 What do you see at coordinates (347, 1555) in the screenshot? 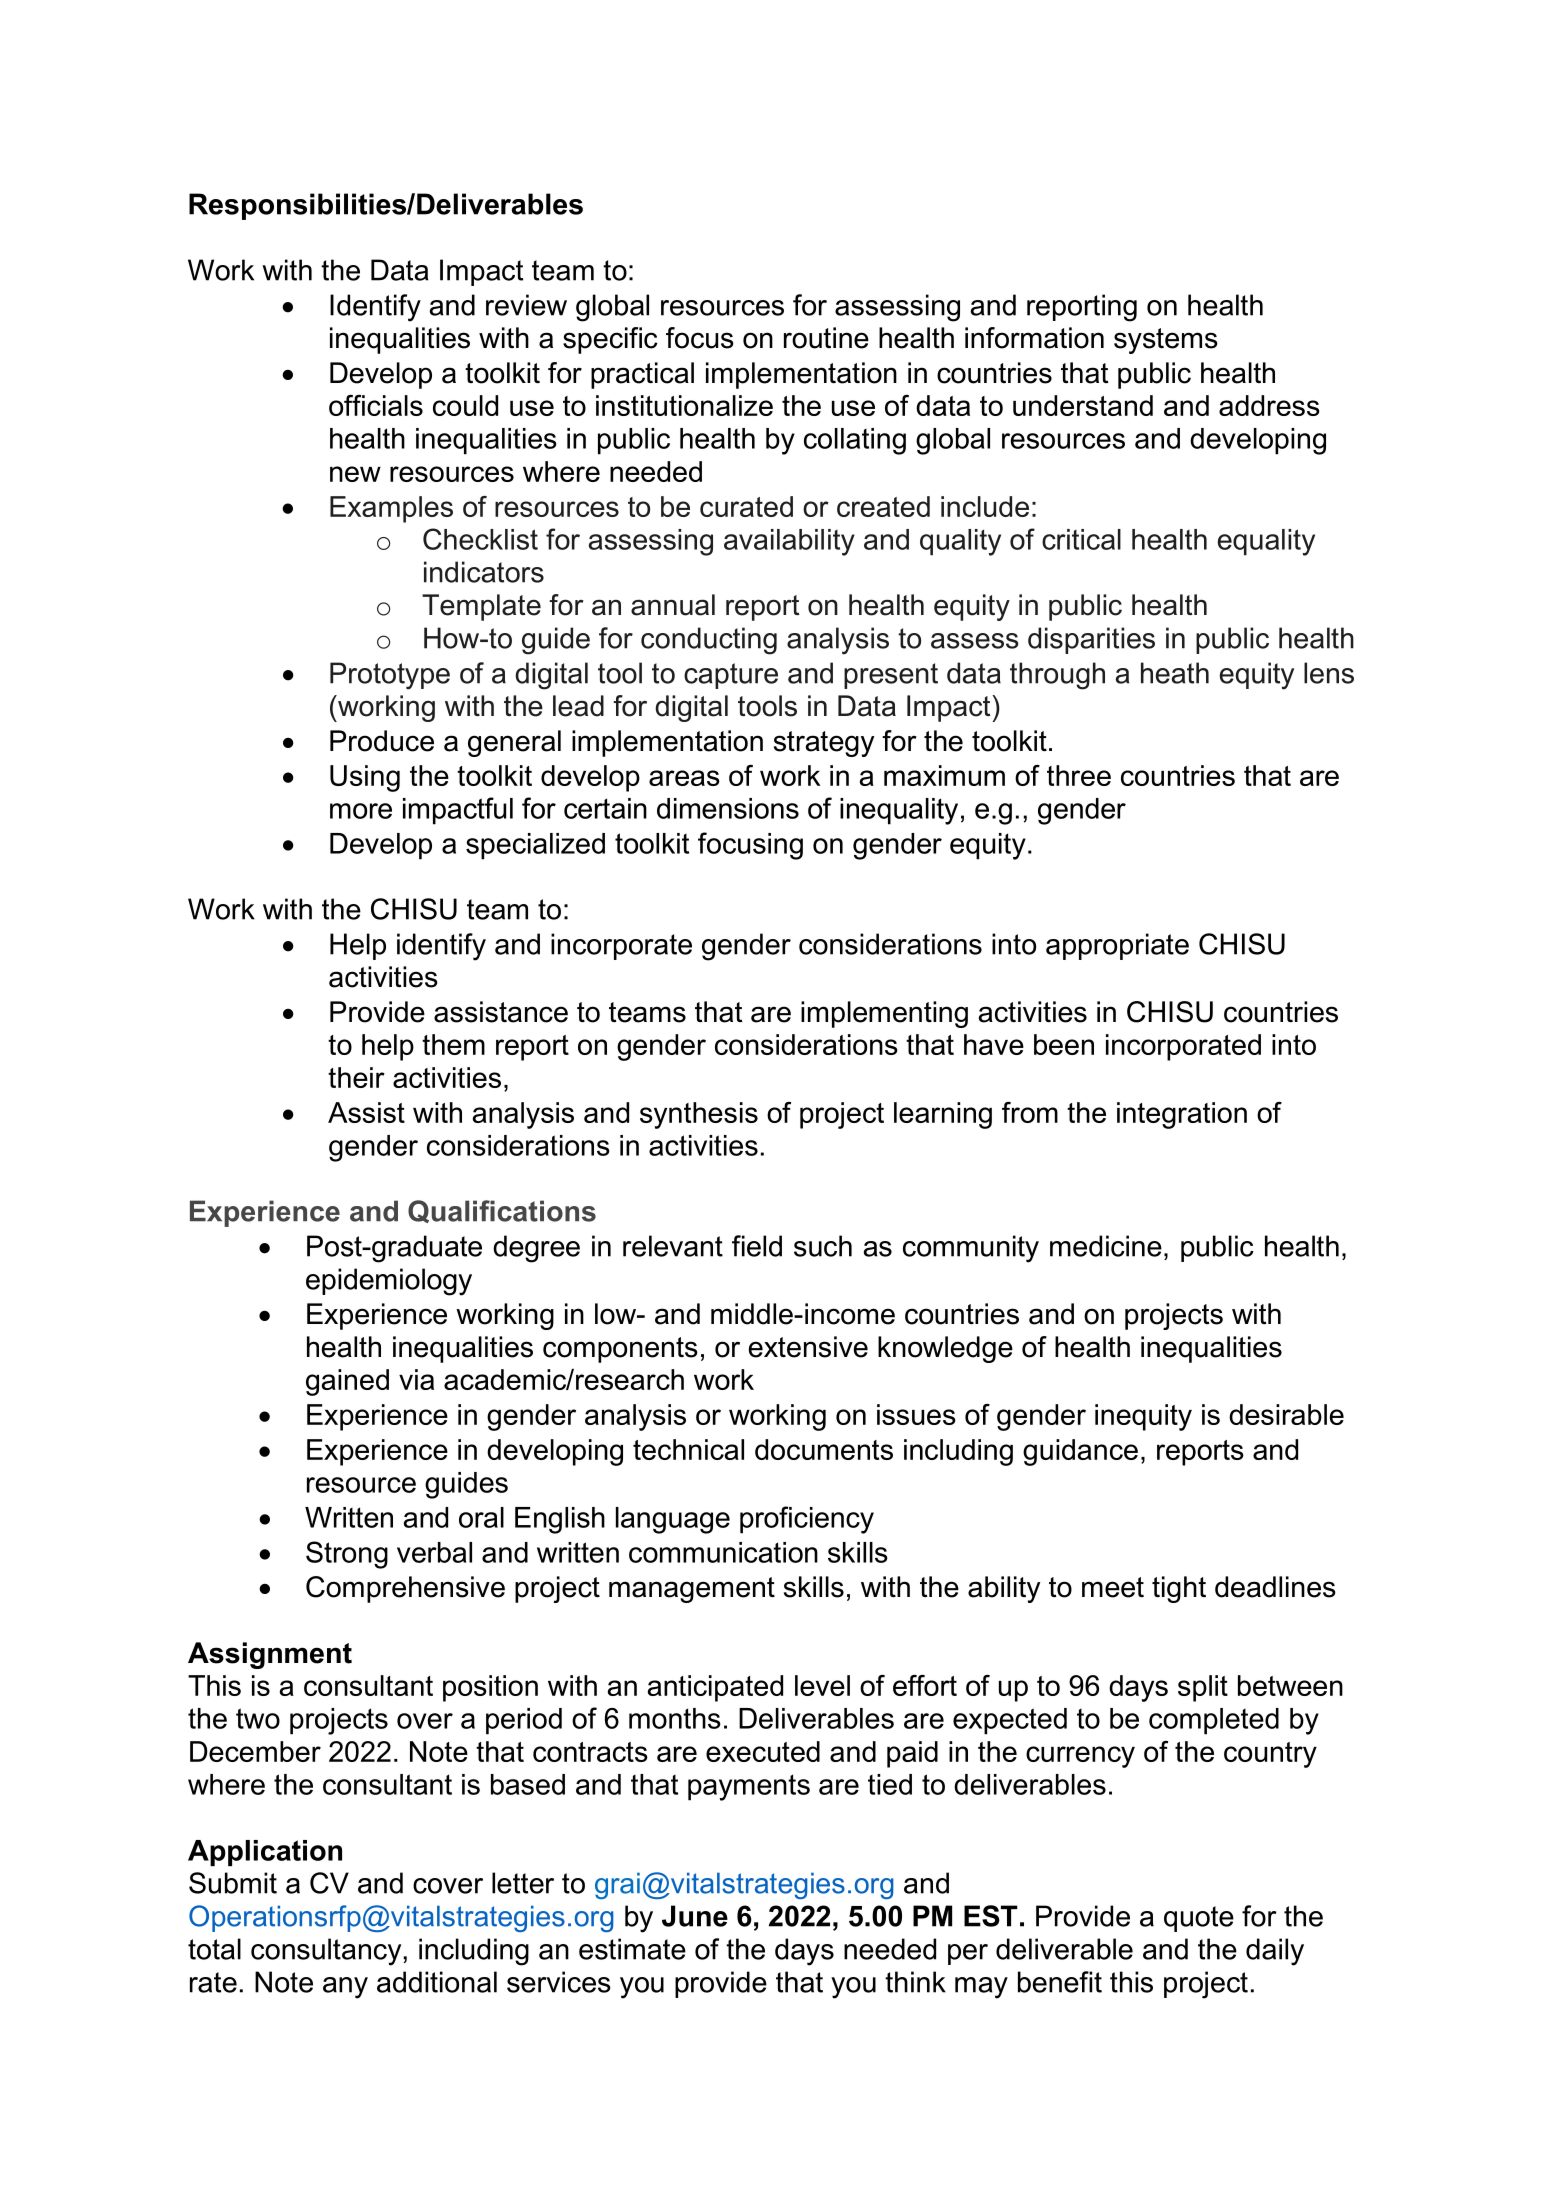
I see `Strong` at bounding box center [347, 1555].
